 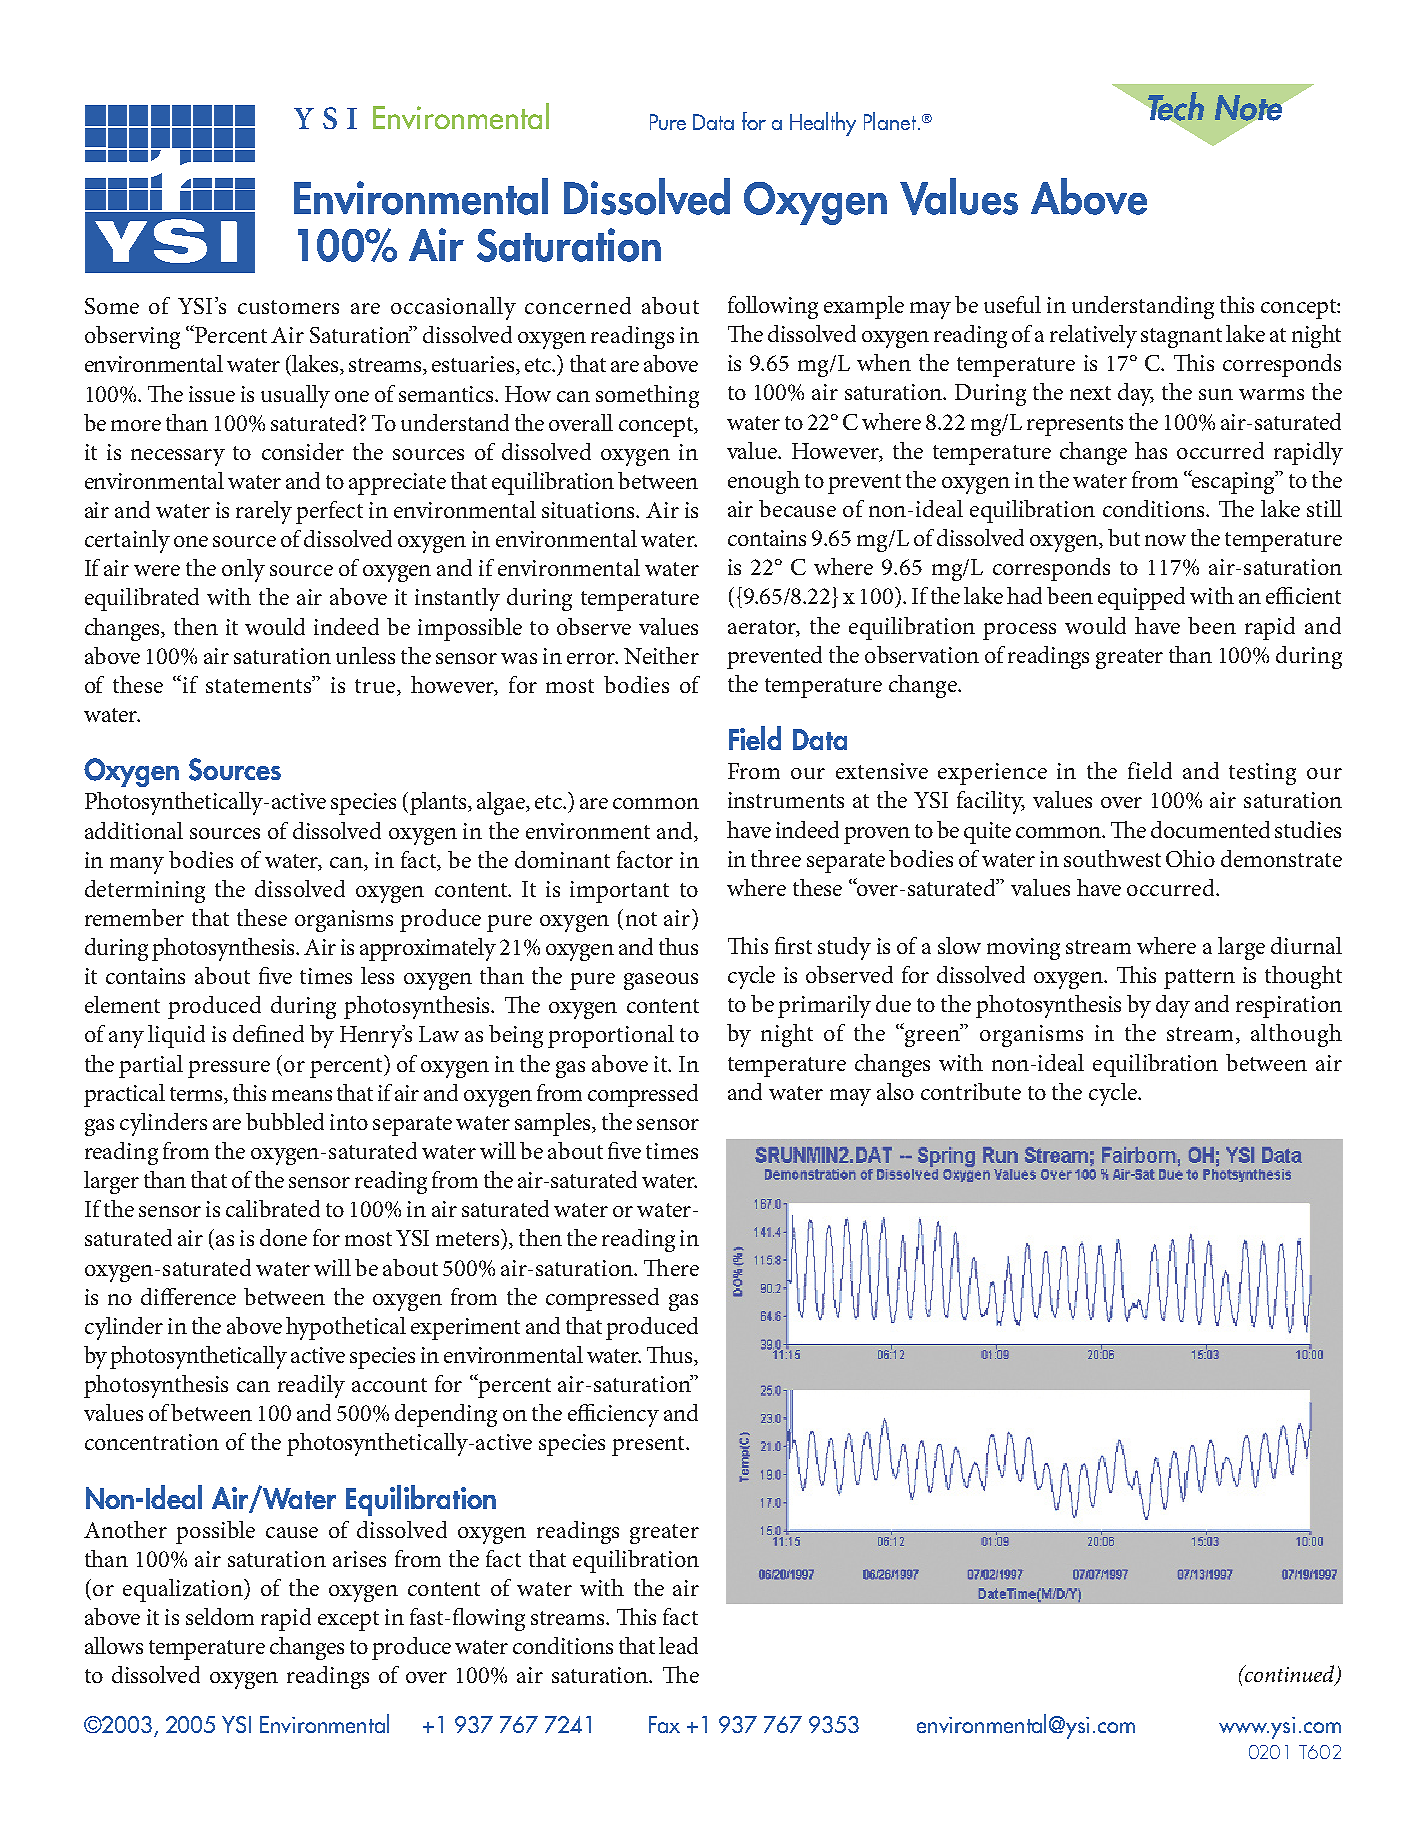 I want to click on Healthy, so click(x=823, y=124).
